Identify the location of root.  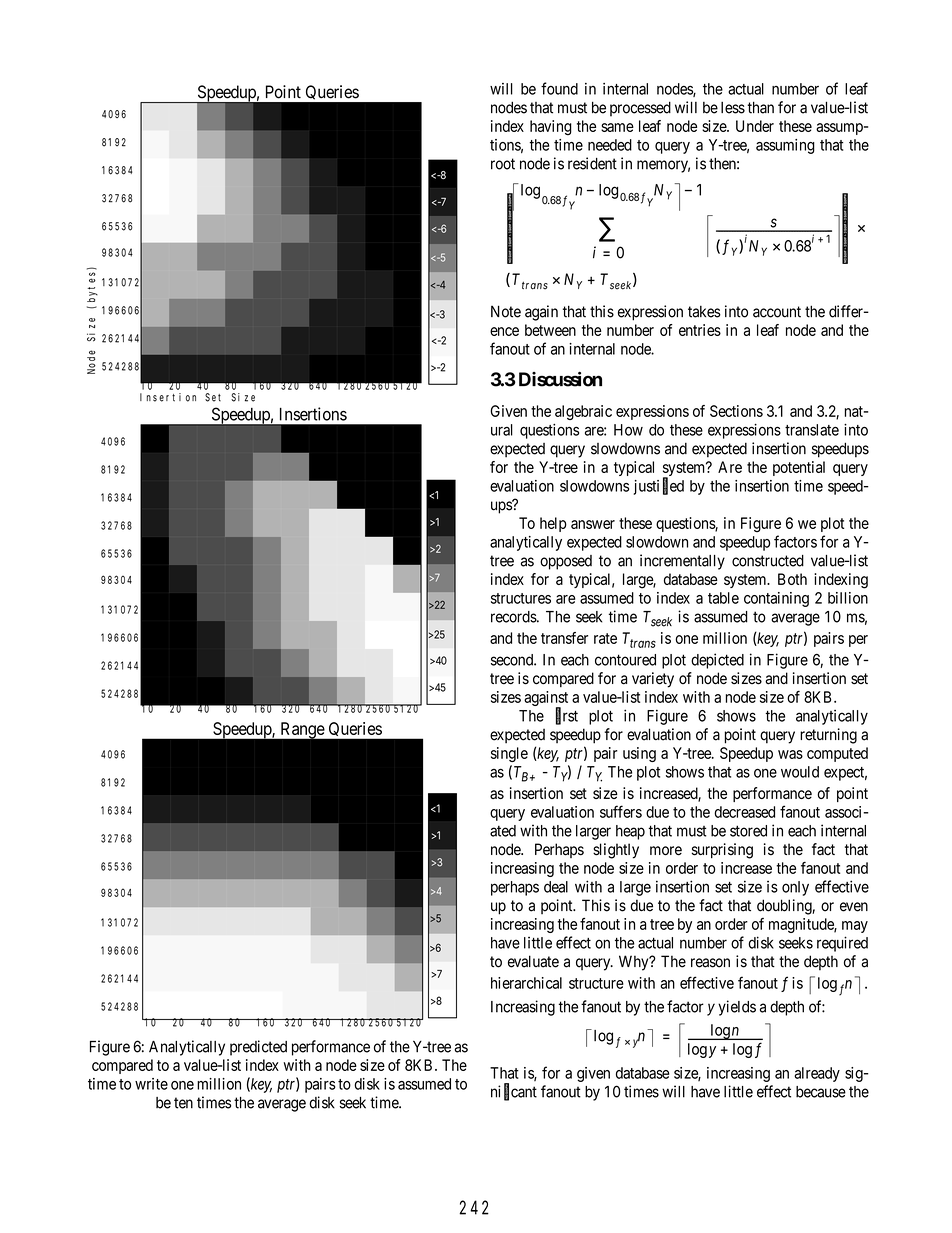
(503, 164).
